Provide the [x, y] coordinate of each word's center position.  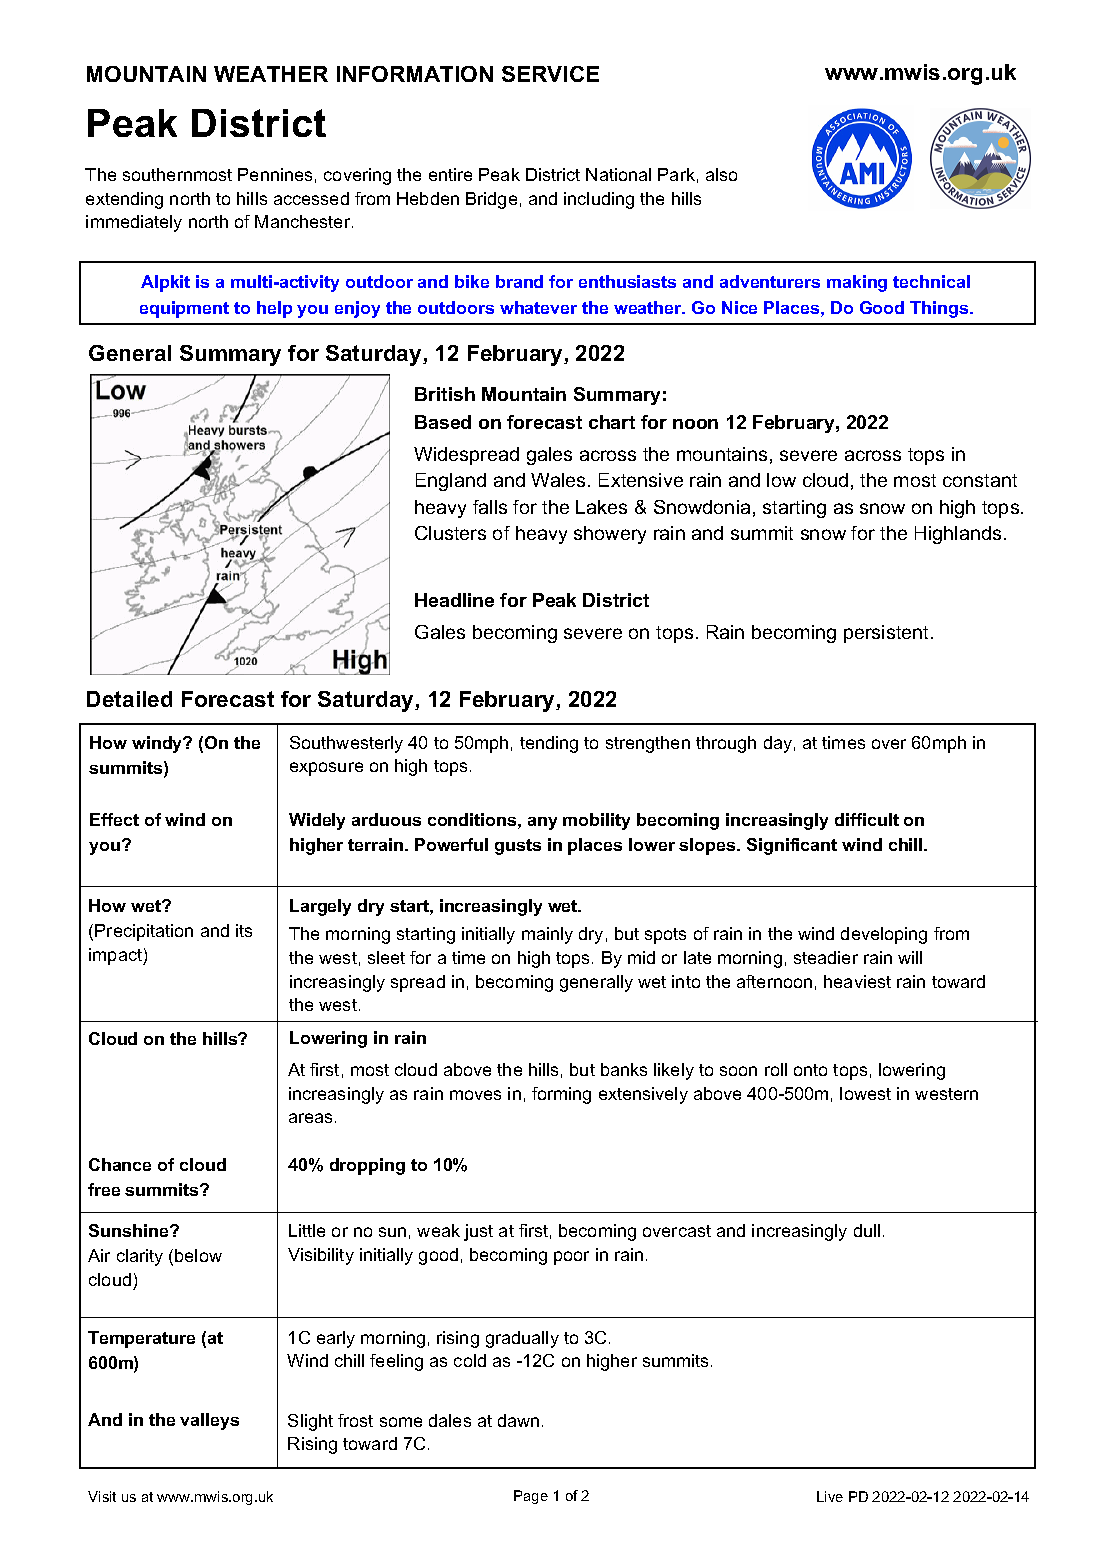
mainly [547, 935]
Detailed [129, 699]
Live [830, 1496]
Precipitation [144, 932]
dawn [518, 1420]
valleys [209, 1421]
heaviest [857, 981]
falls [490, 507]
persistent [888, 634]
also [721, 174]
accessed [311, 198]
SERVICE [550, 74]
